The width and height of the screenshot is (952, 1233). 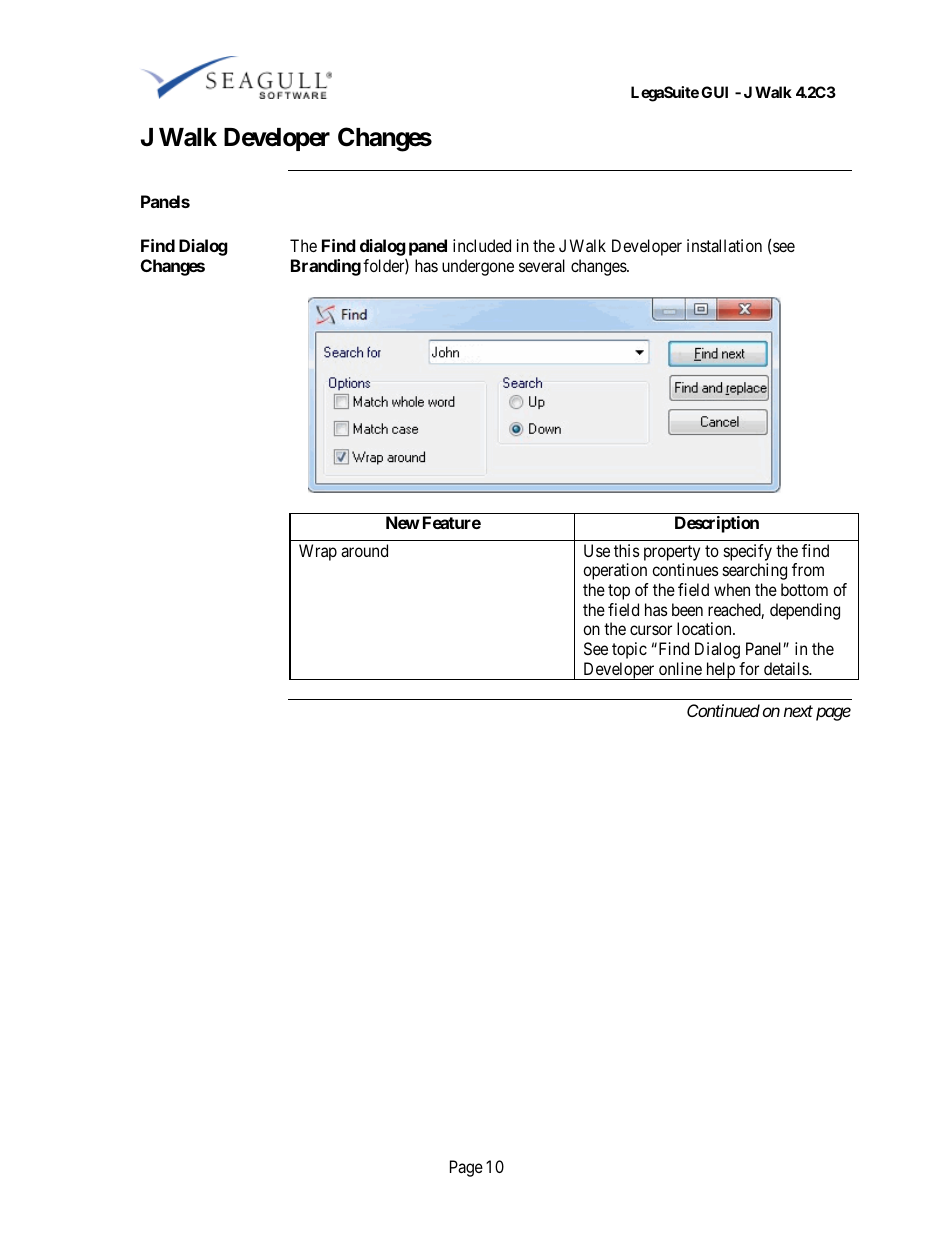 What do you see at coordinates (724, 245) in the screenshot?
I see `installation` at bounding box center [724, 245].
